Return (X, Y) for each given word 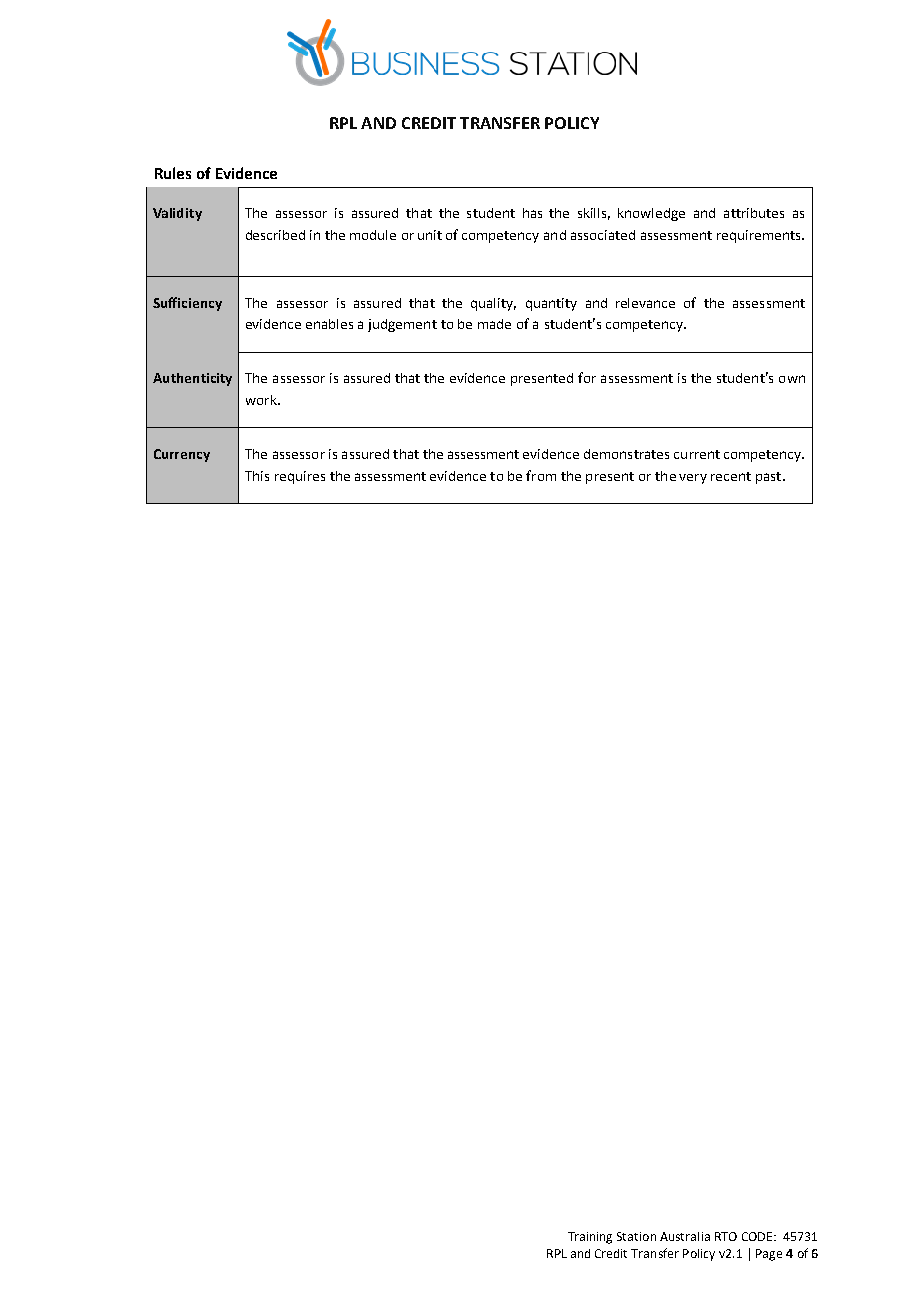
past (770, 478)
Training (590, 1238)
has (532, 213)
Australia (685, 1236)
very (693, 479)
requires (300, 477)
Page (769, 1255)
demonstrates (626, 454)
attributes (754, 213)
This (257, 476)
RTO (726, 1236)
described (275, 235)
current (697, 454)
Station (636, 1236)
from (541, 475)
